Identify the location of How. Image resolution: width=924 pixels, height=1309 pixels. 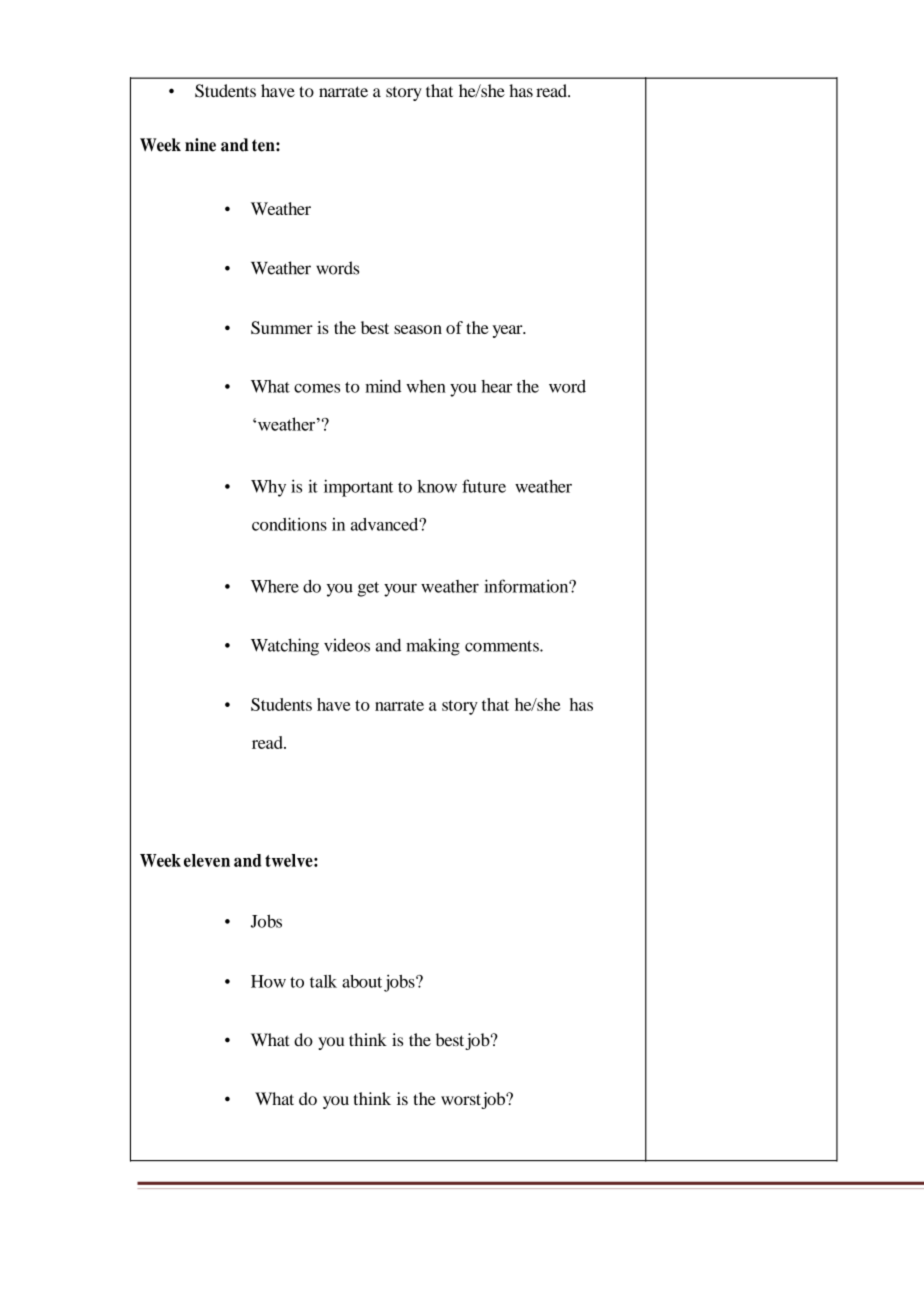
(268, 981).
